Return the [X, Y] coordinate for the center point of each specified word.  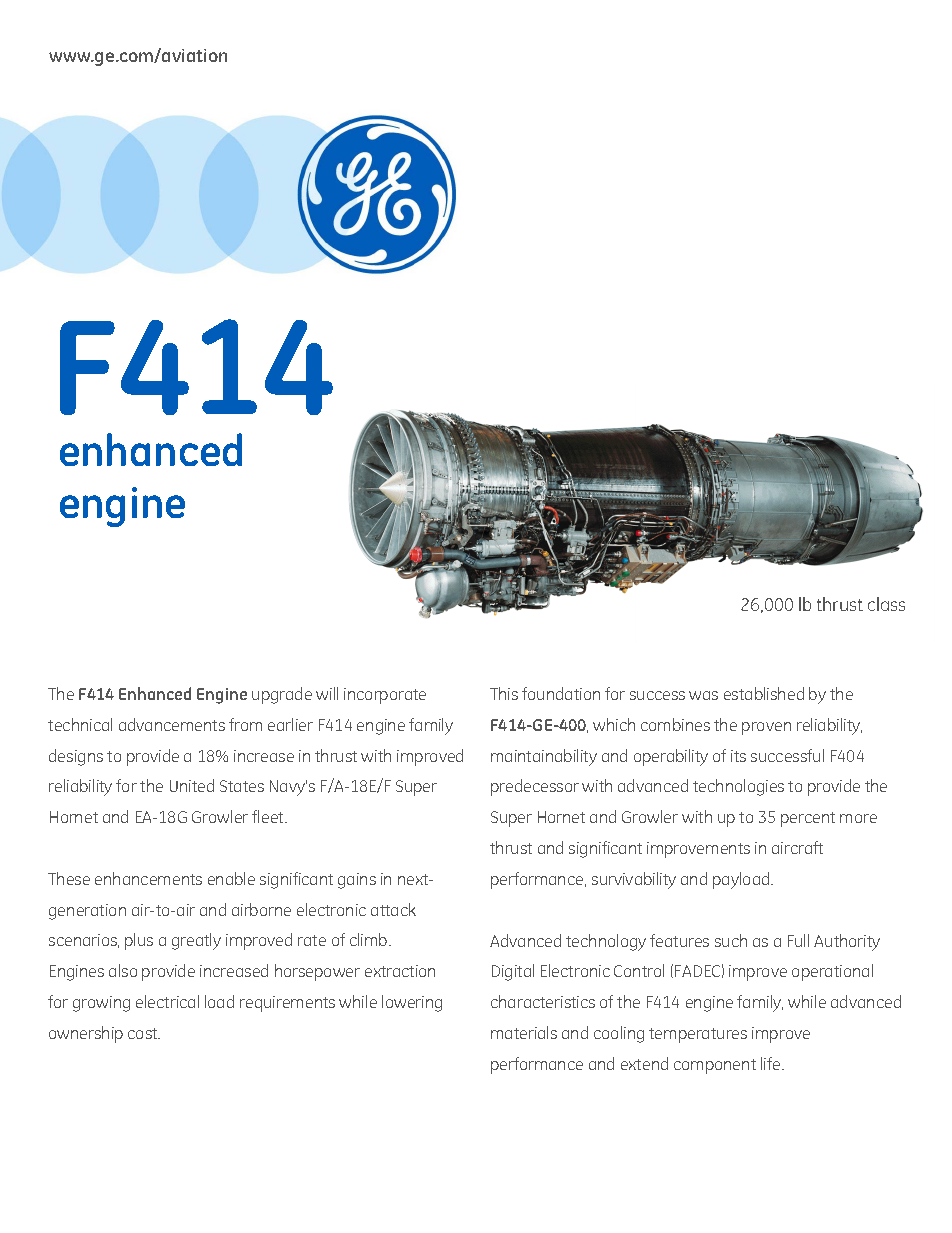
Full [798, 940]
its [738, 756]
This [504, 693]
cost [144, 1033]
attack [393, 909]
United [192, 785]
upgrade [282, 695]
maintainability [544, 757]
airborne [261, 909]
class [886, 604]
